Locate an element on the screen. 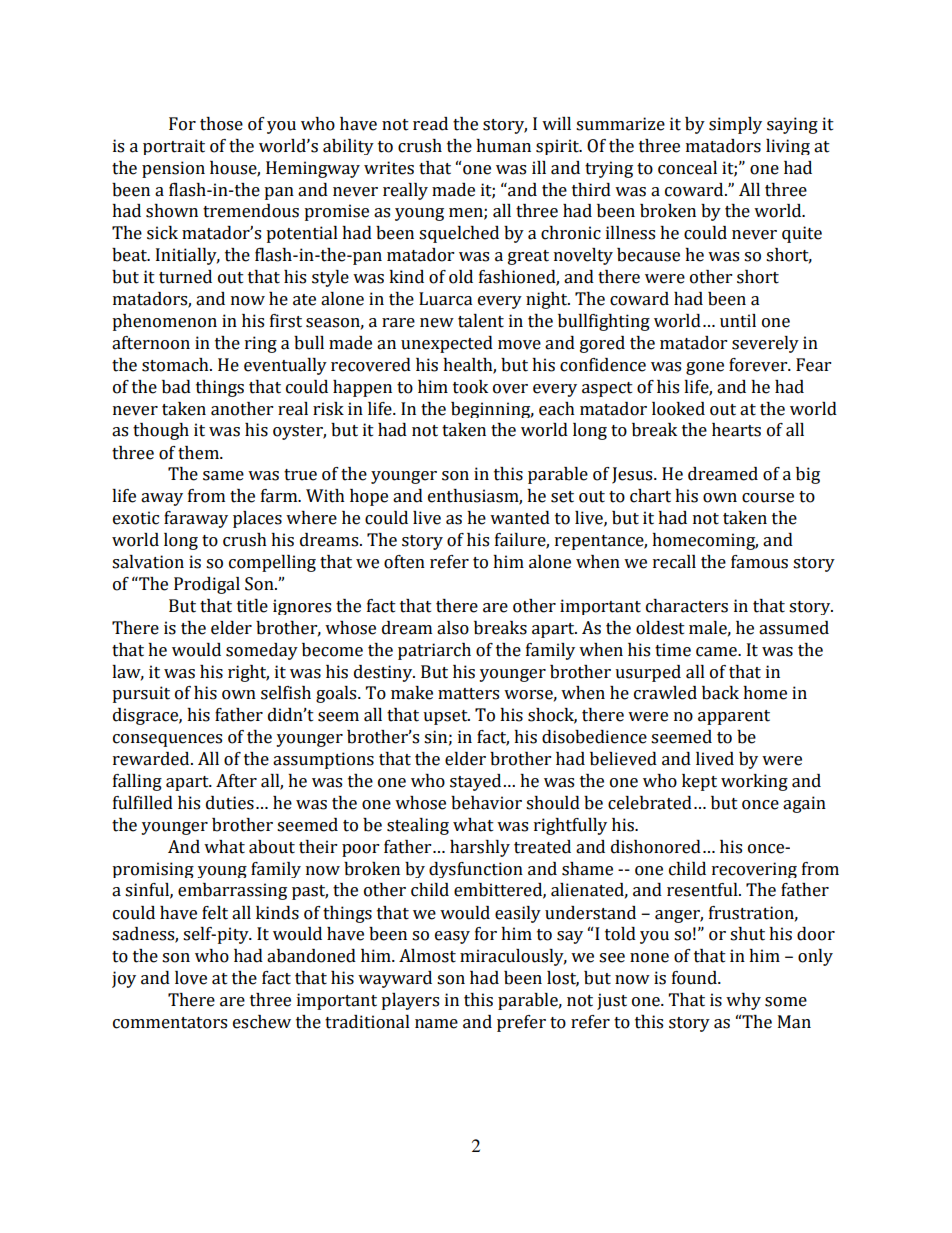 The width and height of the screenshot is (952, 1233). portrait is located at coordinates (174, 147).
